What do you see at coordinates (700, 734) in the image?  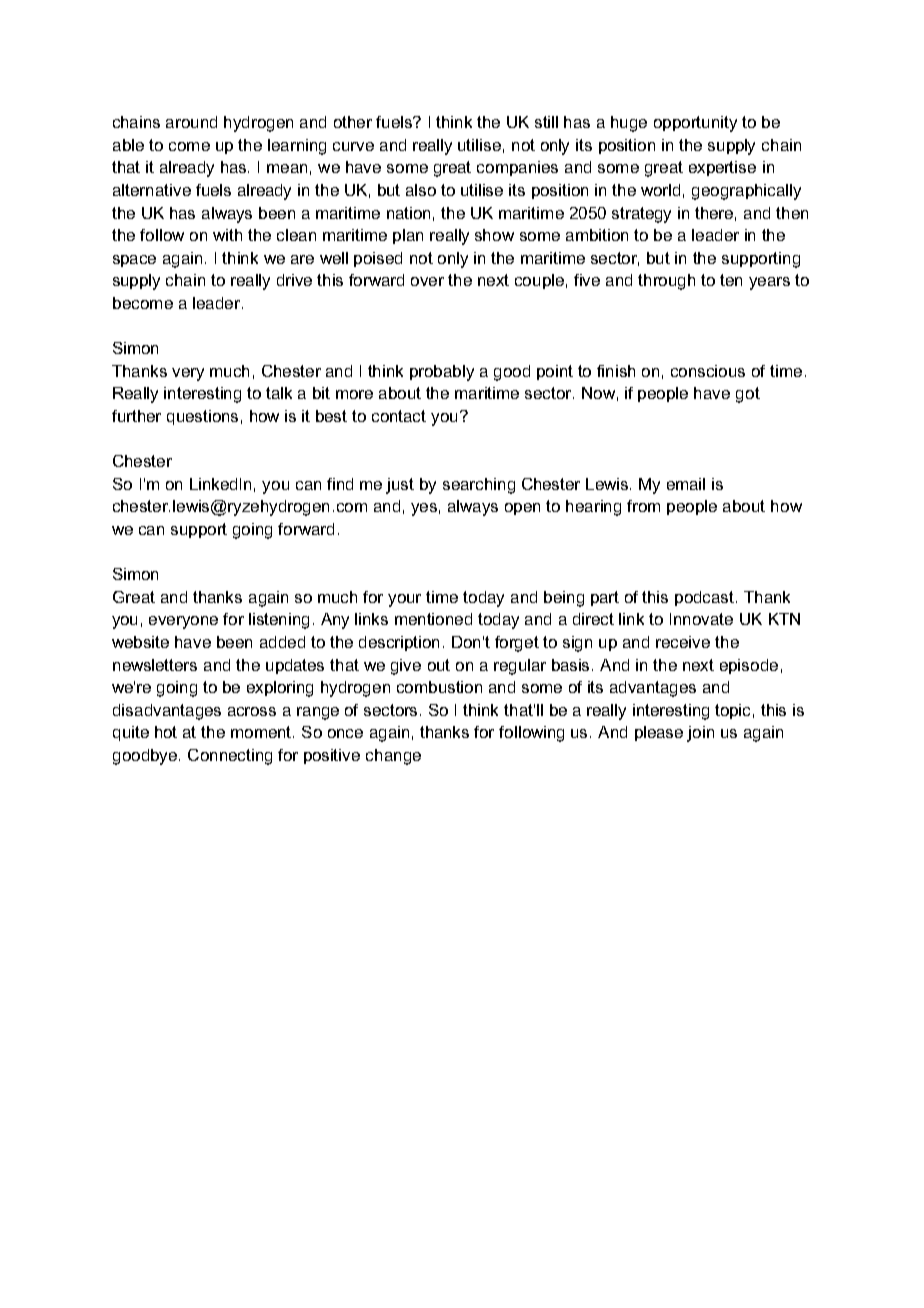 I see `join` at bounding box center [700, 734].
